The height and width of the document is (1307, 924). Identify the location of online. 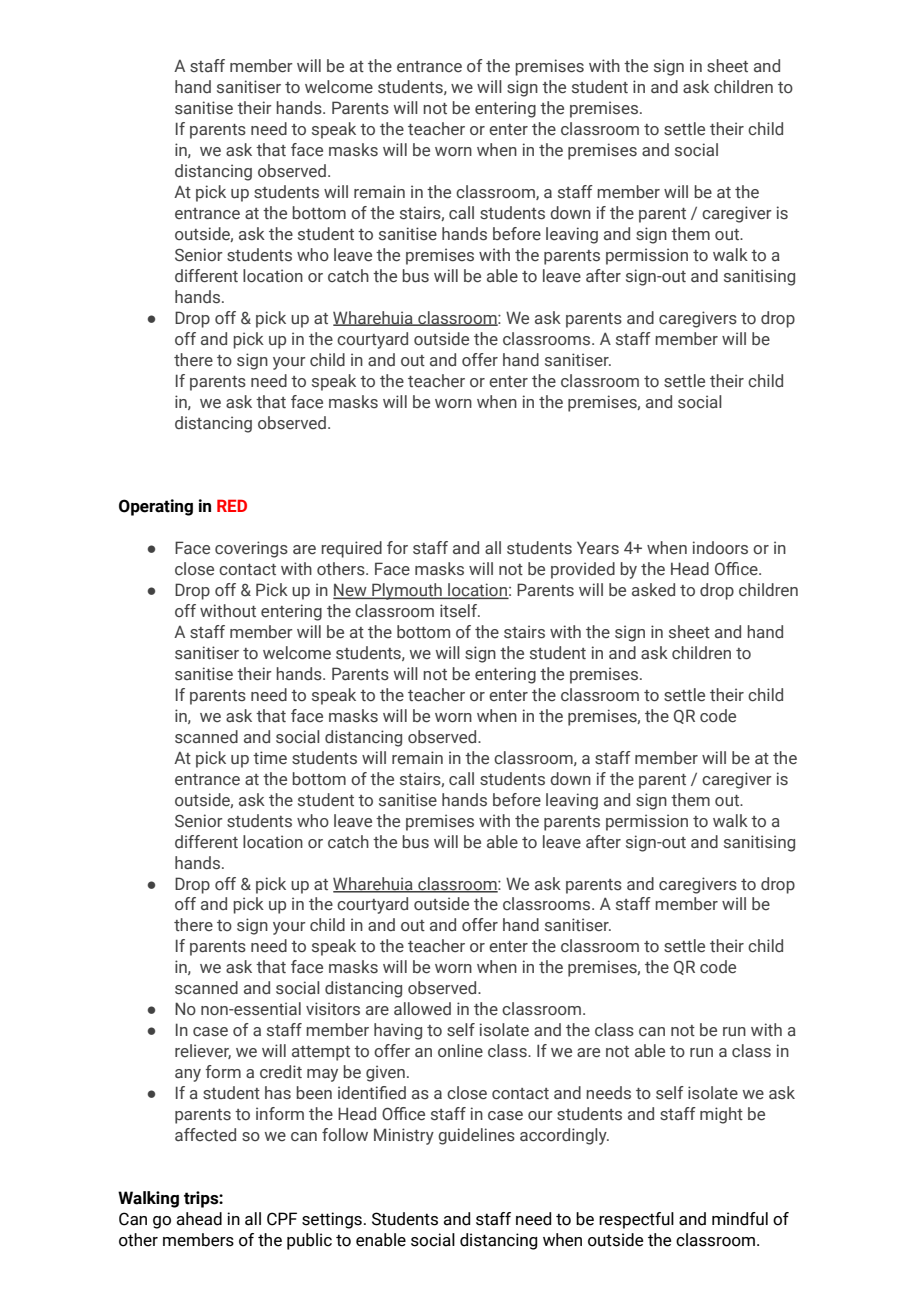
(460, 1050).
